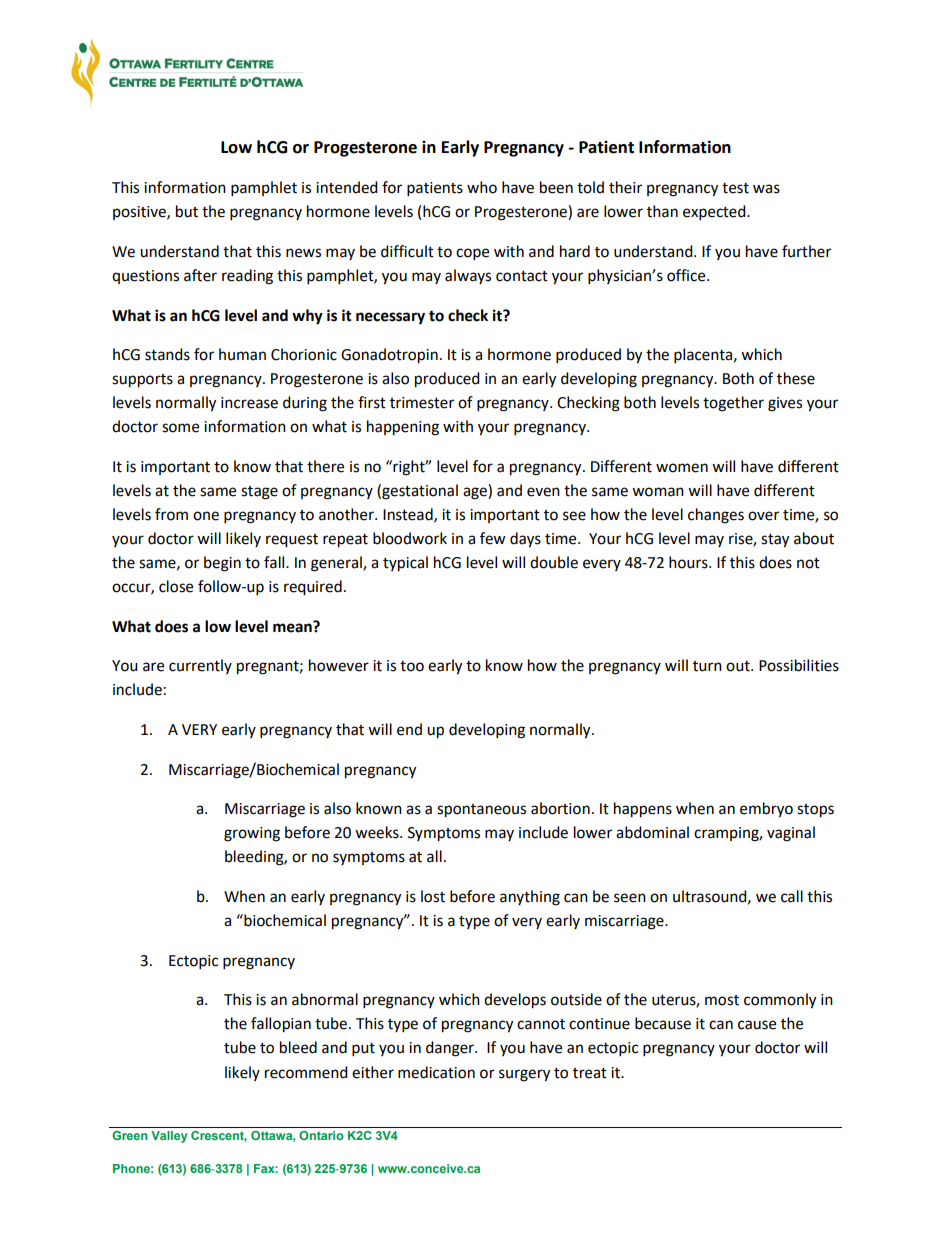 Image resolution: width=952 pixels, height=1233 pixels. Describe the element at coordinates (436, 1072) in the screenshot. I see `medication` at that location.
